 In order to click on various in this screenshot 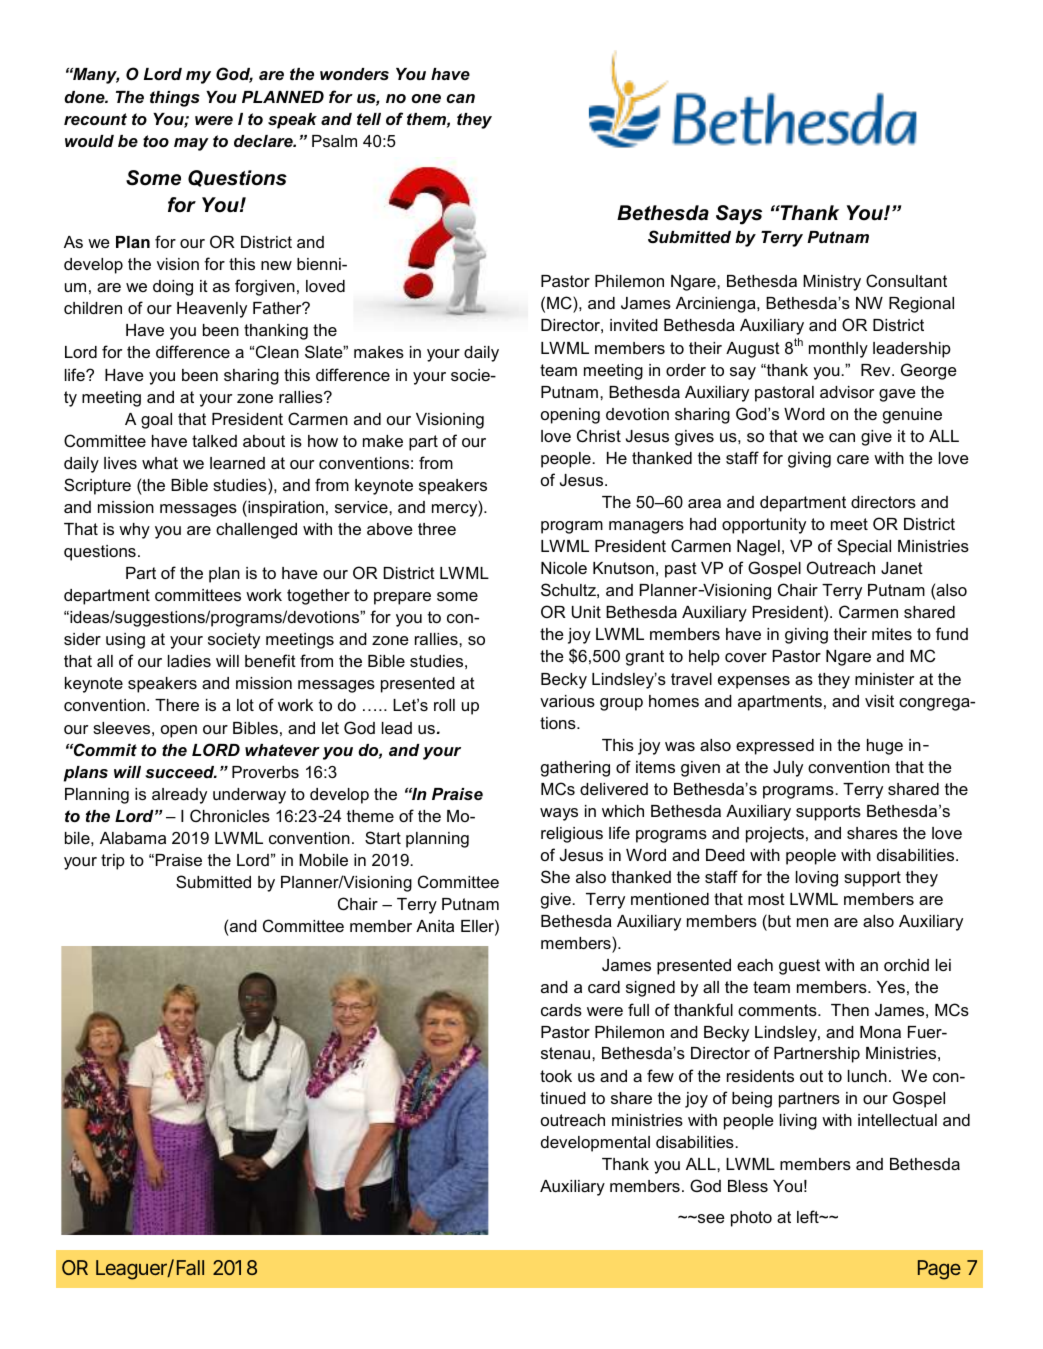, I will do `click(567, 701)`.
